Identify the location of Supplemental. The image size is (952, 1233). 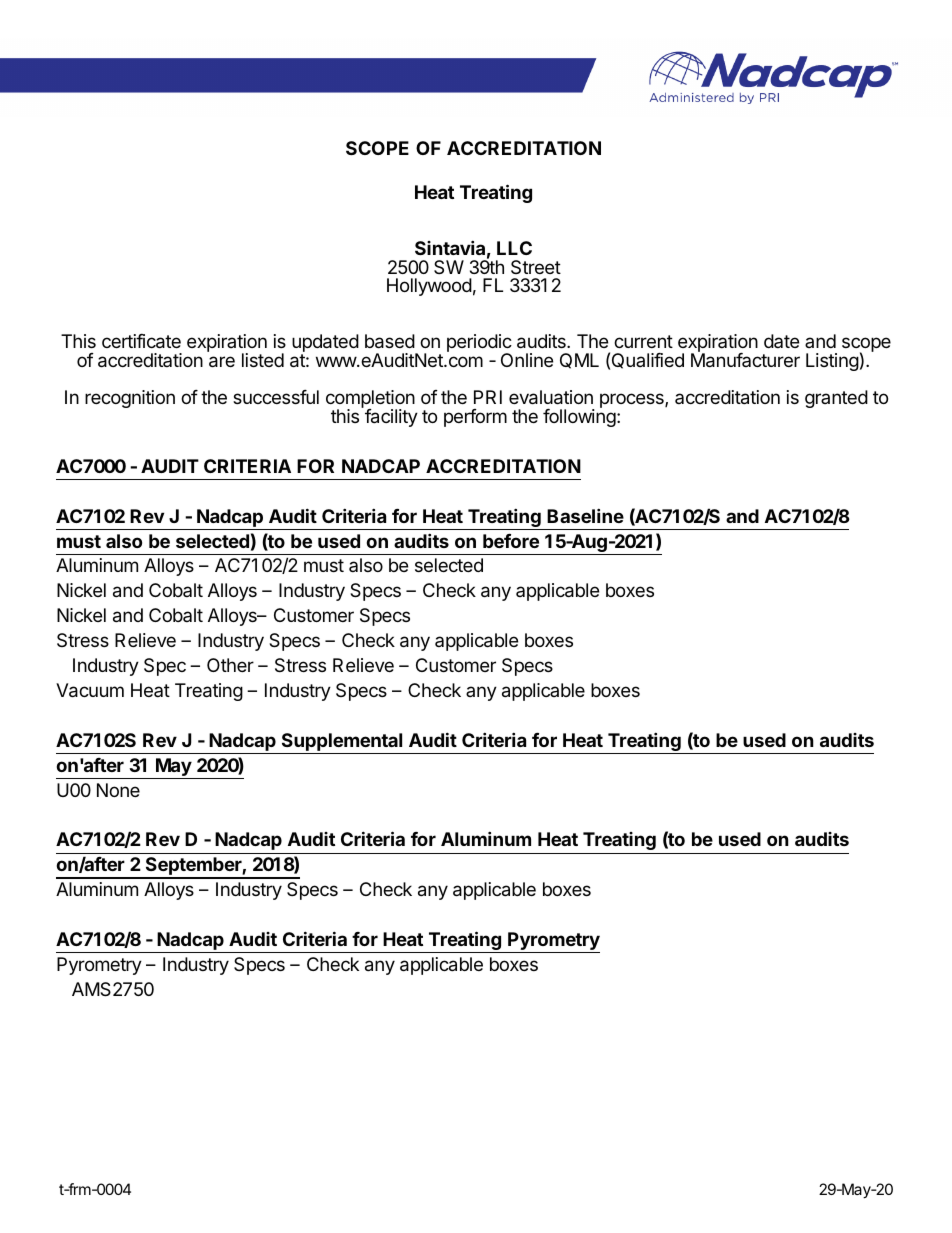
(342, 743).
